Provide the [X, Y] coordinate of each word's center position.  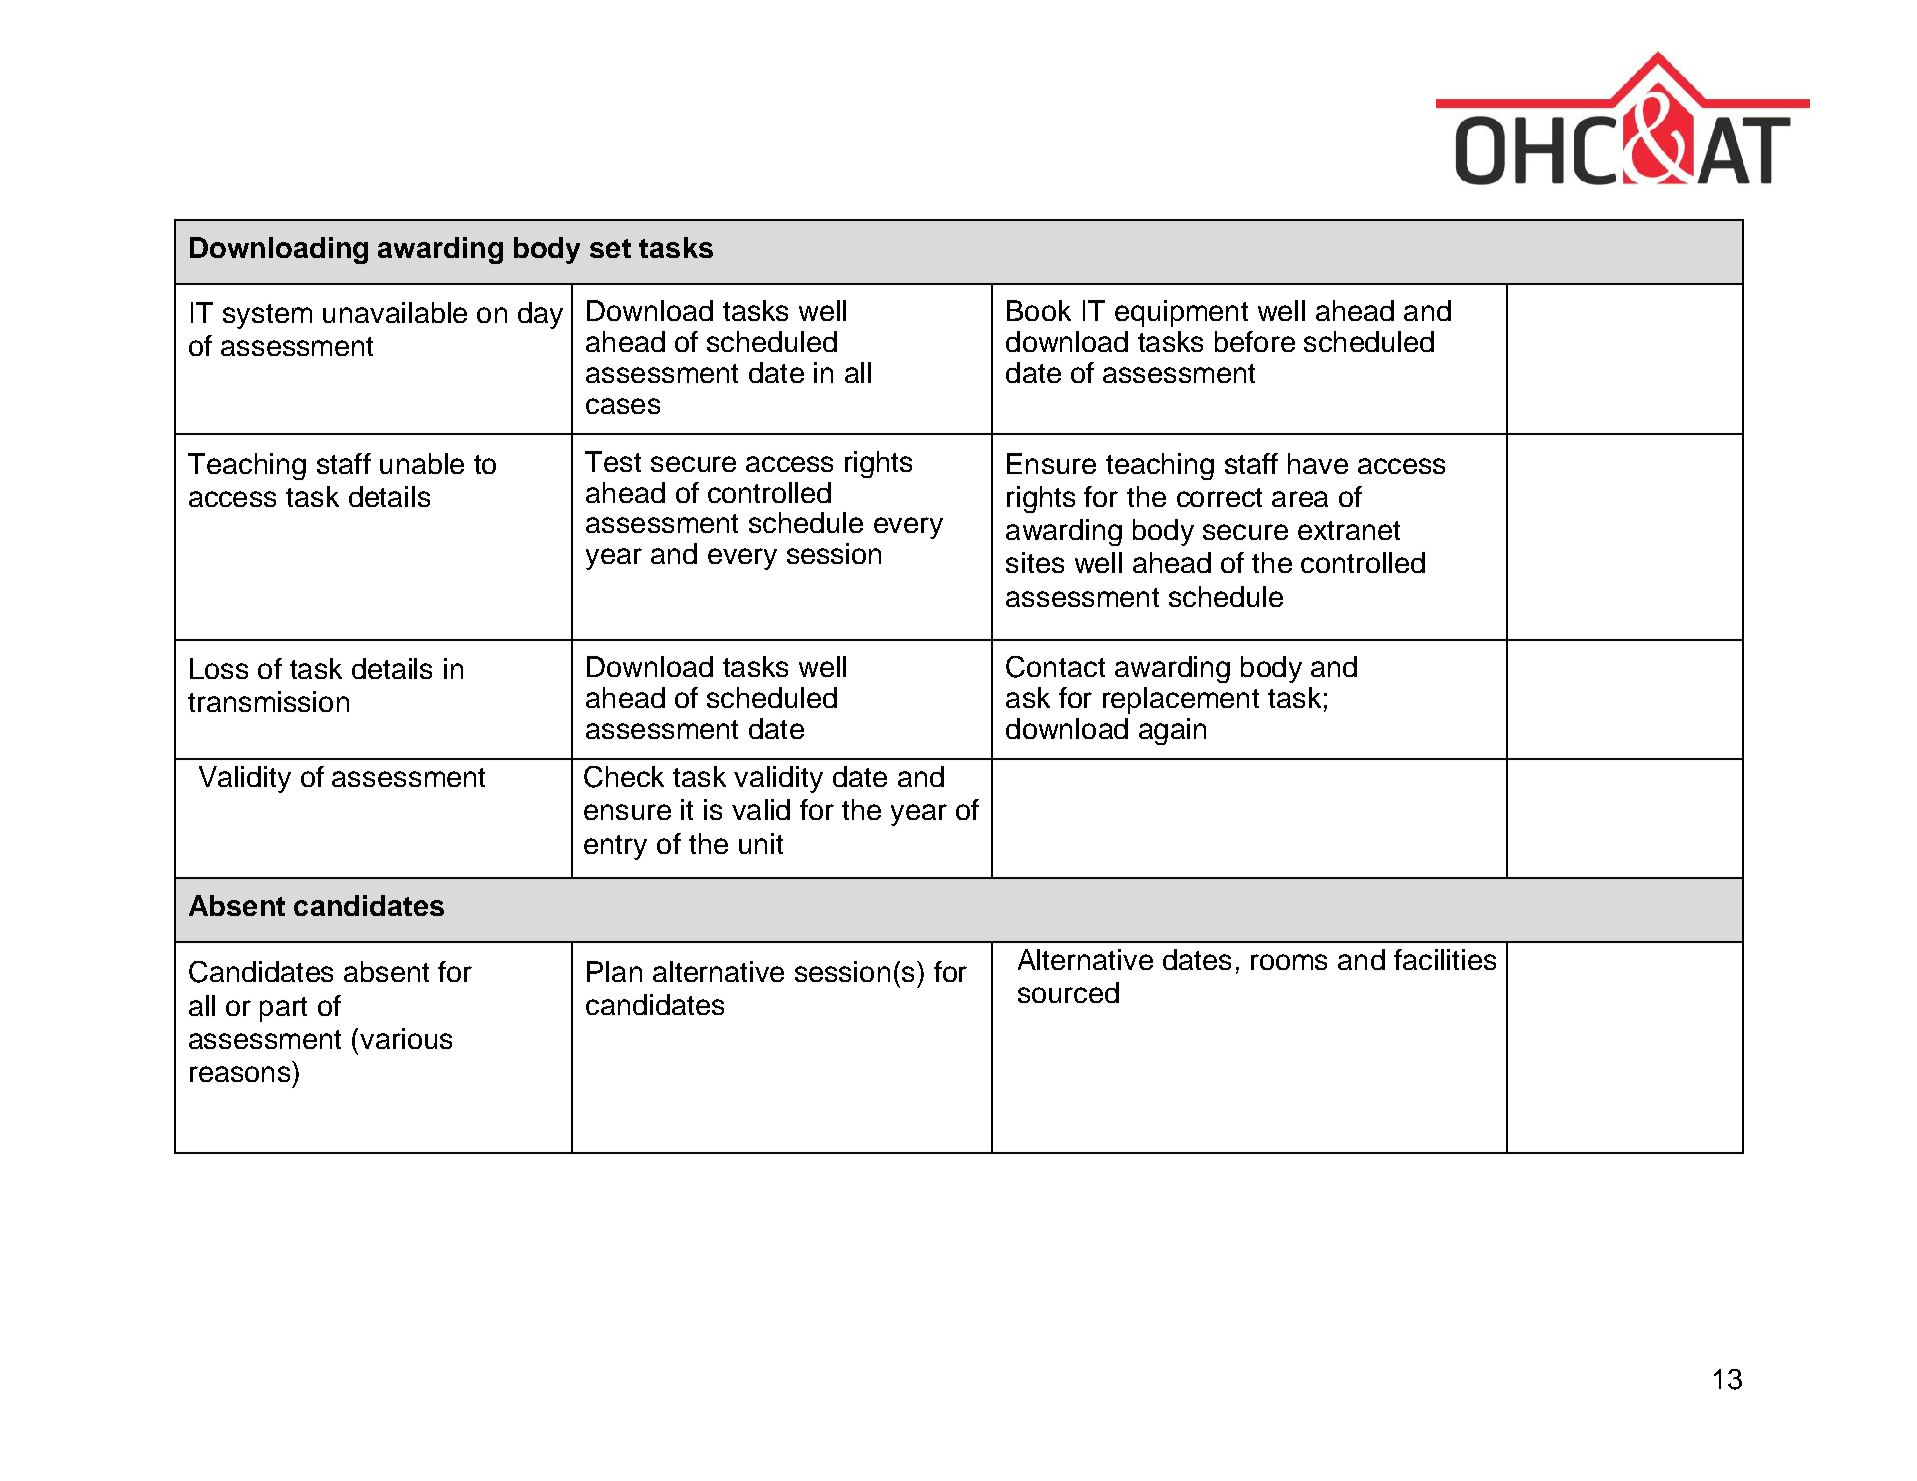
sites [1035, 562]
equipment [1181, 313]
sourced [1068, 992]
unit [761, 843]
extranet [1349, 530]
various [406, 1038]
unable [422, 463]
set [610, 248]
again [1172, 731]
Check [624, 777]
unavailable [395, 312]
